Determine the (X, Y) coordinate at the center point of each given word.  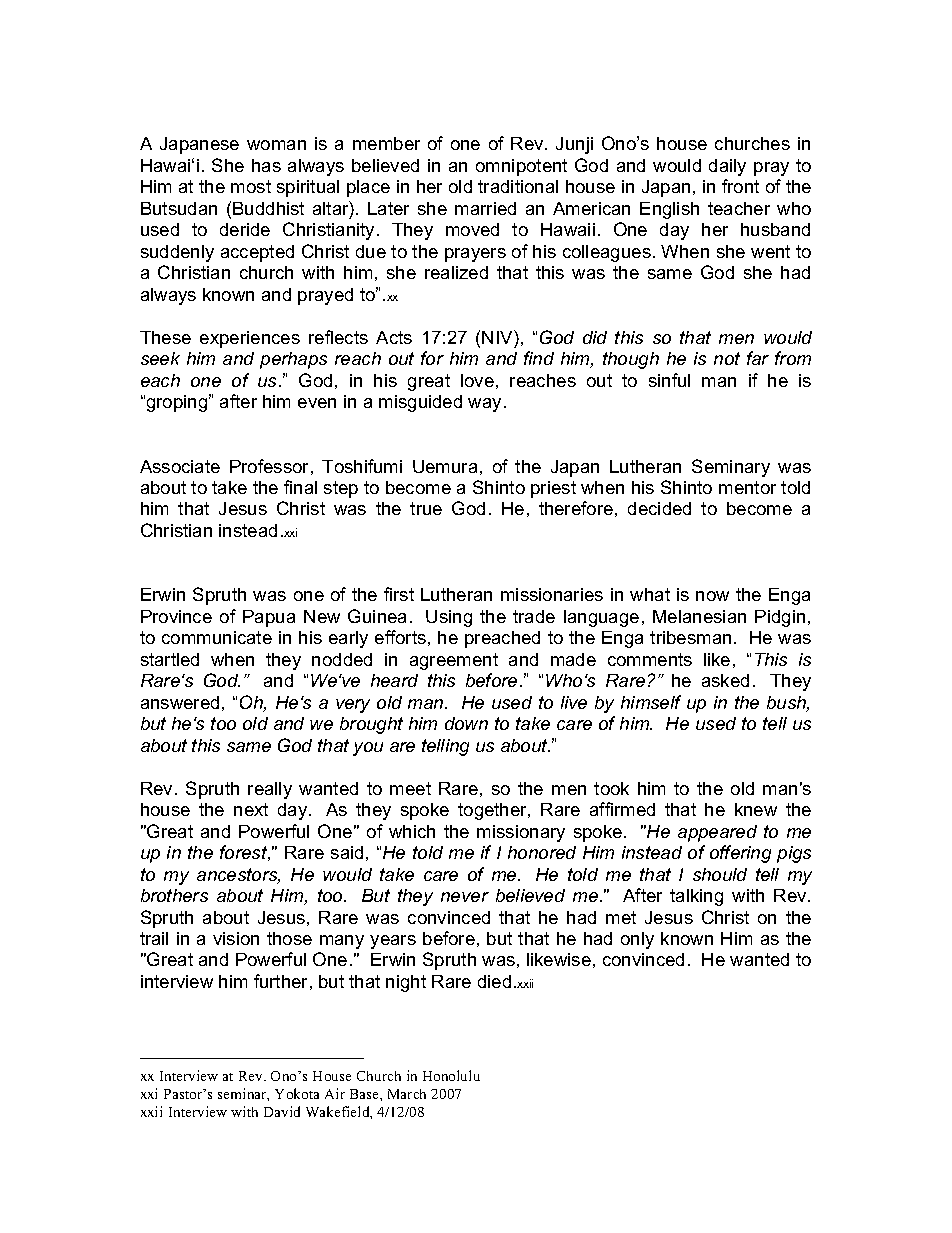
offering (740, 854)
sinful (669, 380)
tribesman (690, 637)
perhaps (293, 360)
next (251, 809)
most (251, 186)
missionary (521, 833)
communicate (217, 637)
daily (727, 167)
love (477, 380)
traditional (518, 186)
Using (449, 618)
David (282, 1111)
